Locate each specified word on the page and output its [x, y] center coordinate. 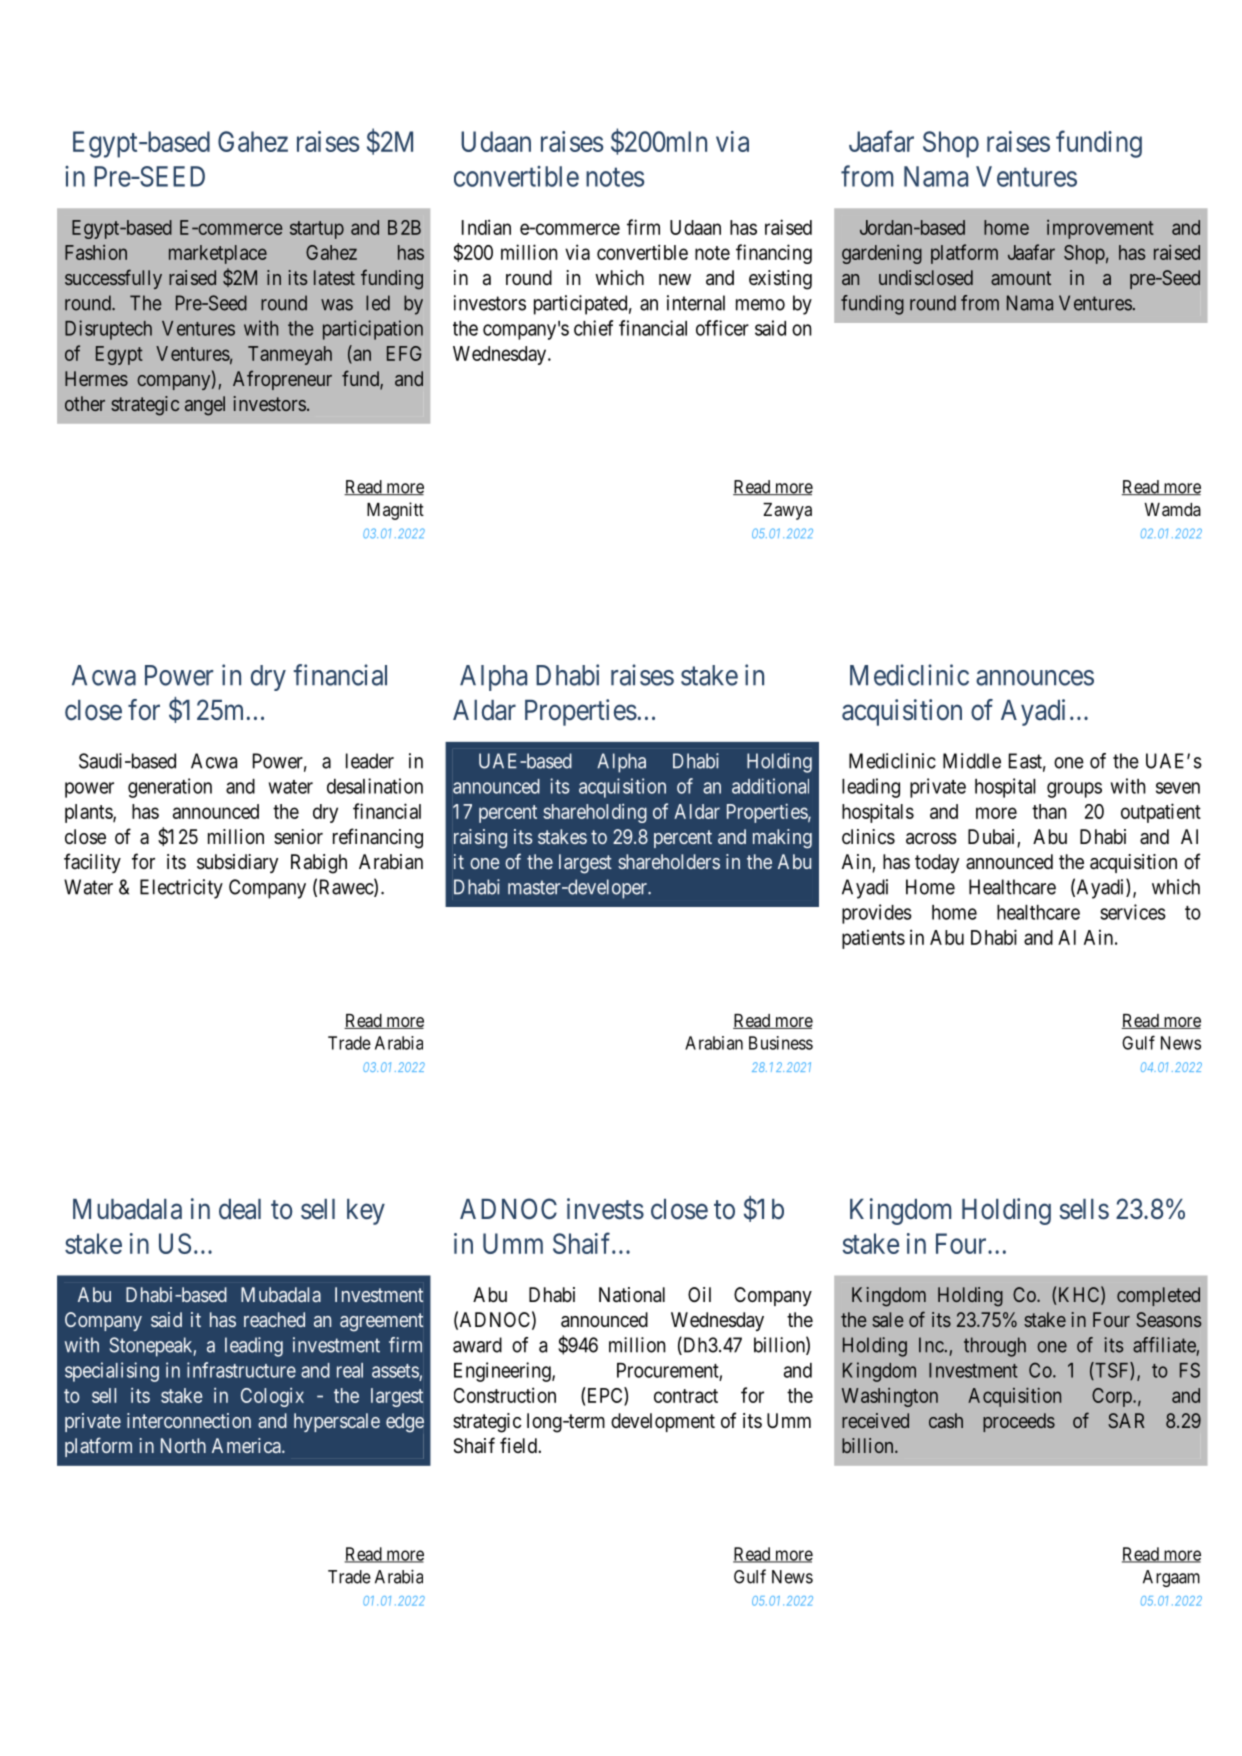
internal [696, 303]
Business [781, 1043]
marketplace [218, 254]
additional [770, 786]
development [663, 1422]
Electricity [181, 889]
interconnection [189, 1420]
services [1133, 912]
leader [370, 761]
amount [1021, 278]
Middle [972, 761]
